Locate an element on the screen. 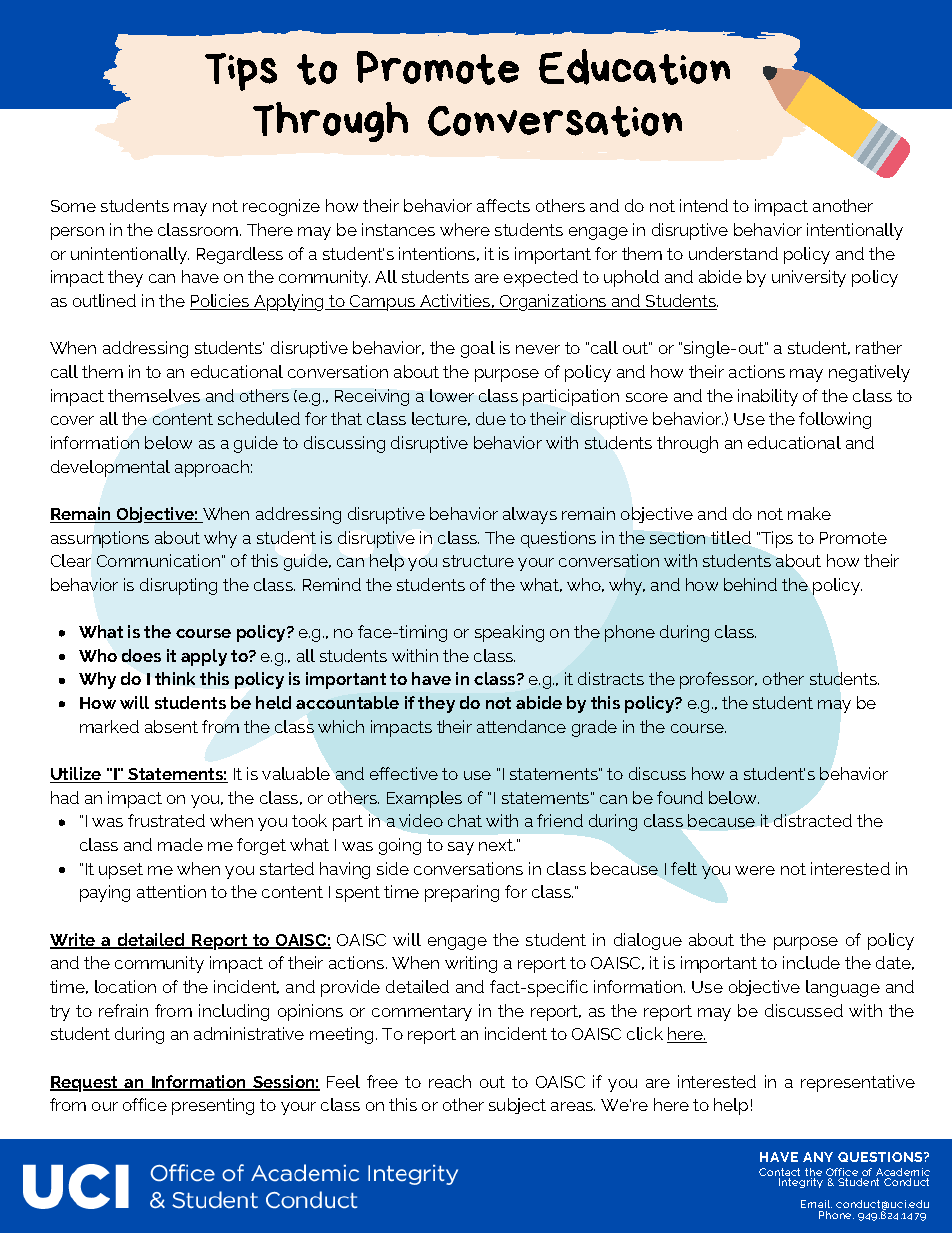 The width and height of the screenshot is (952, 1233). university is located at coordinates (809, 278).
